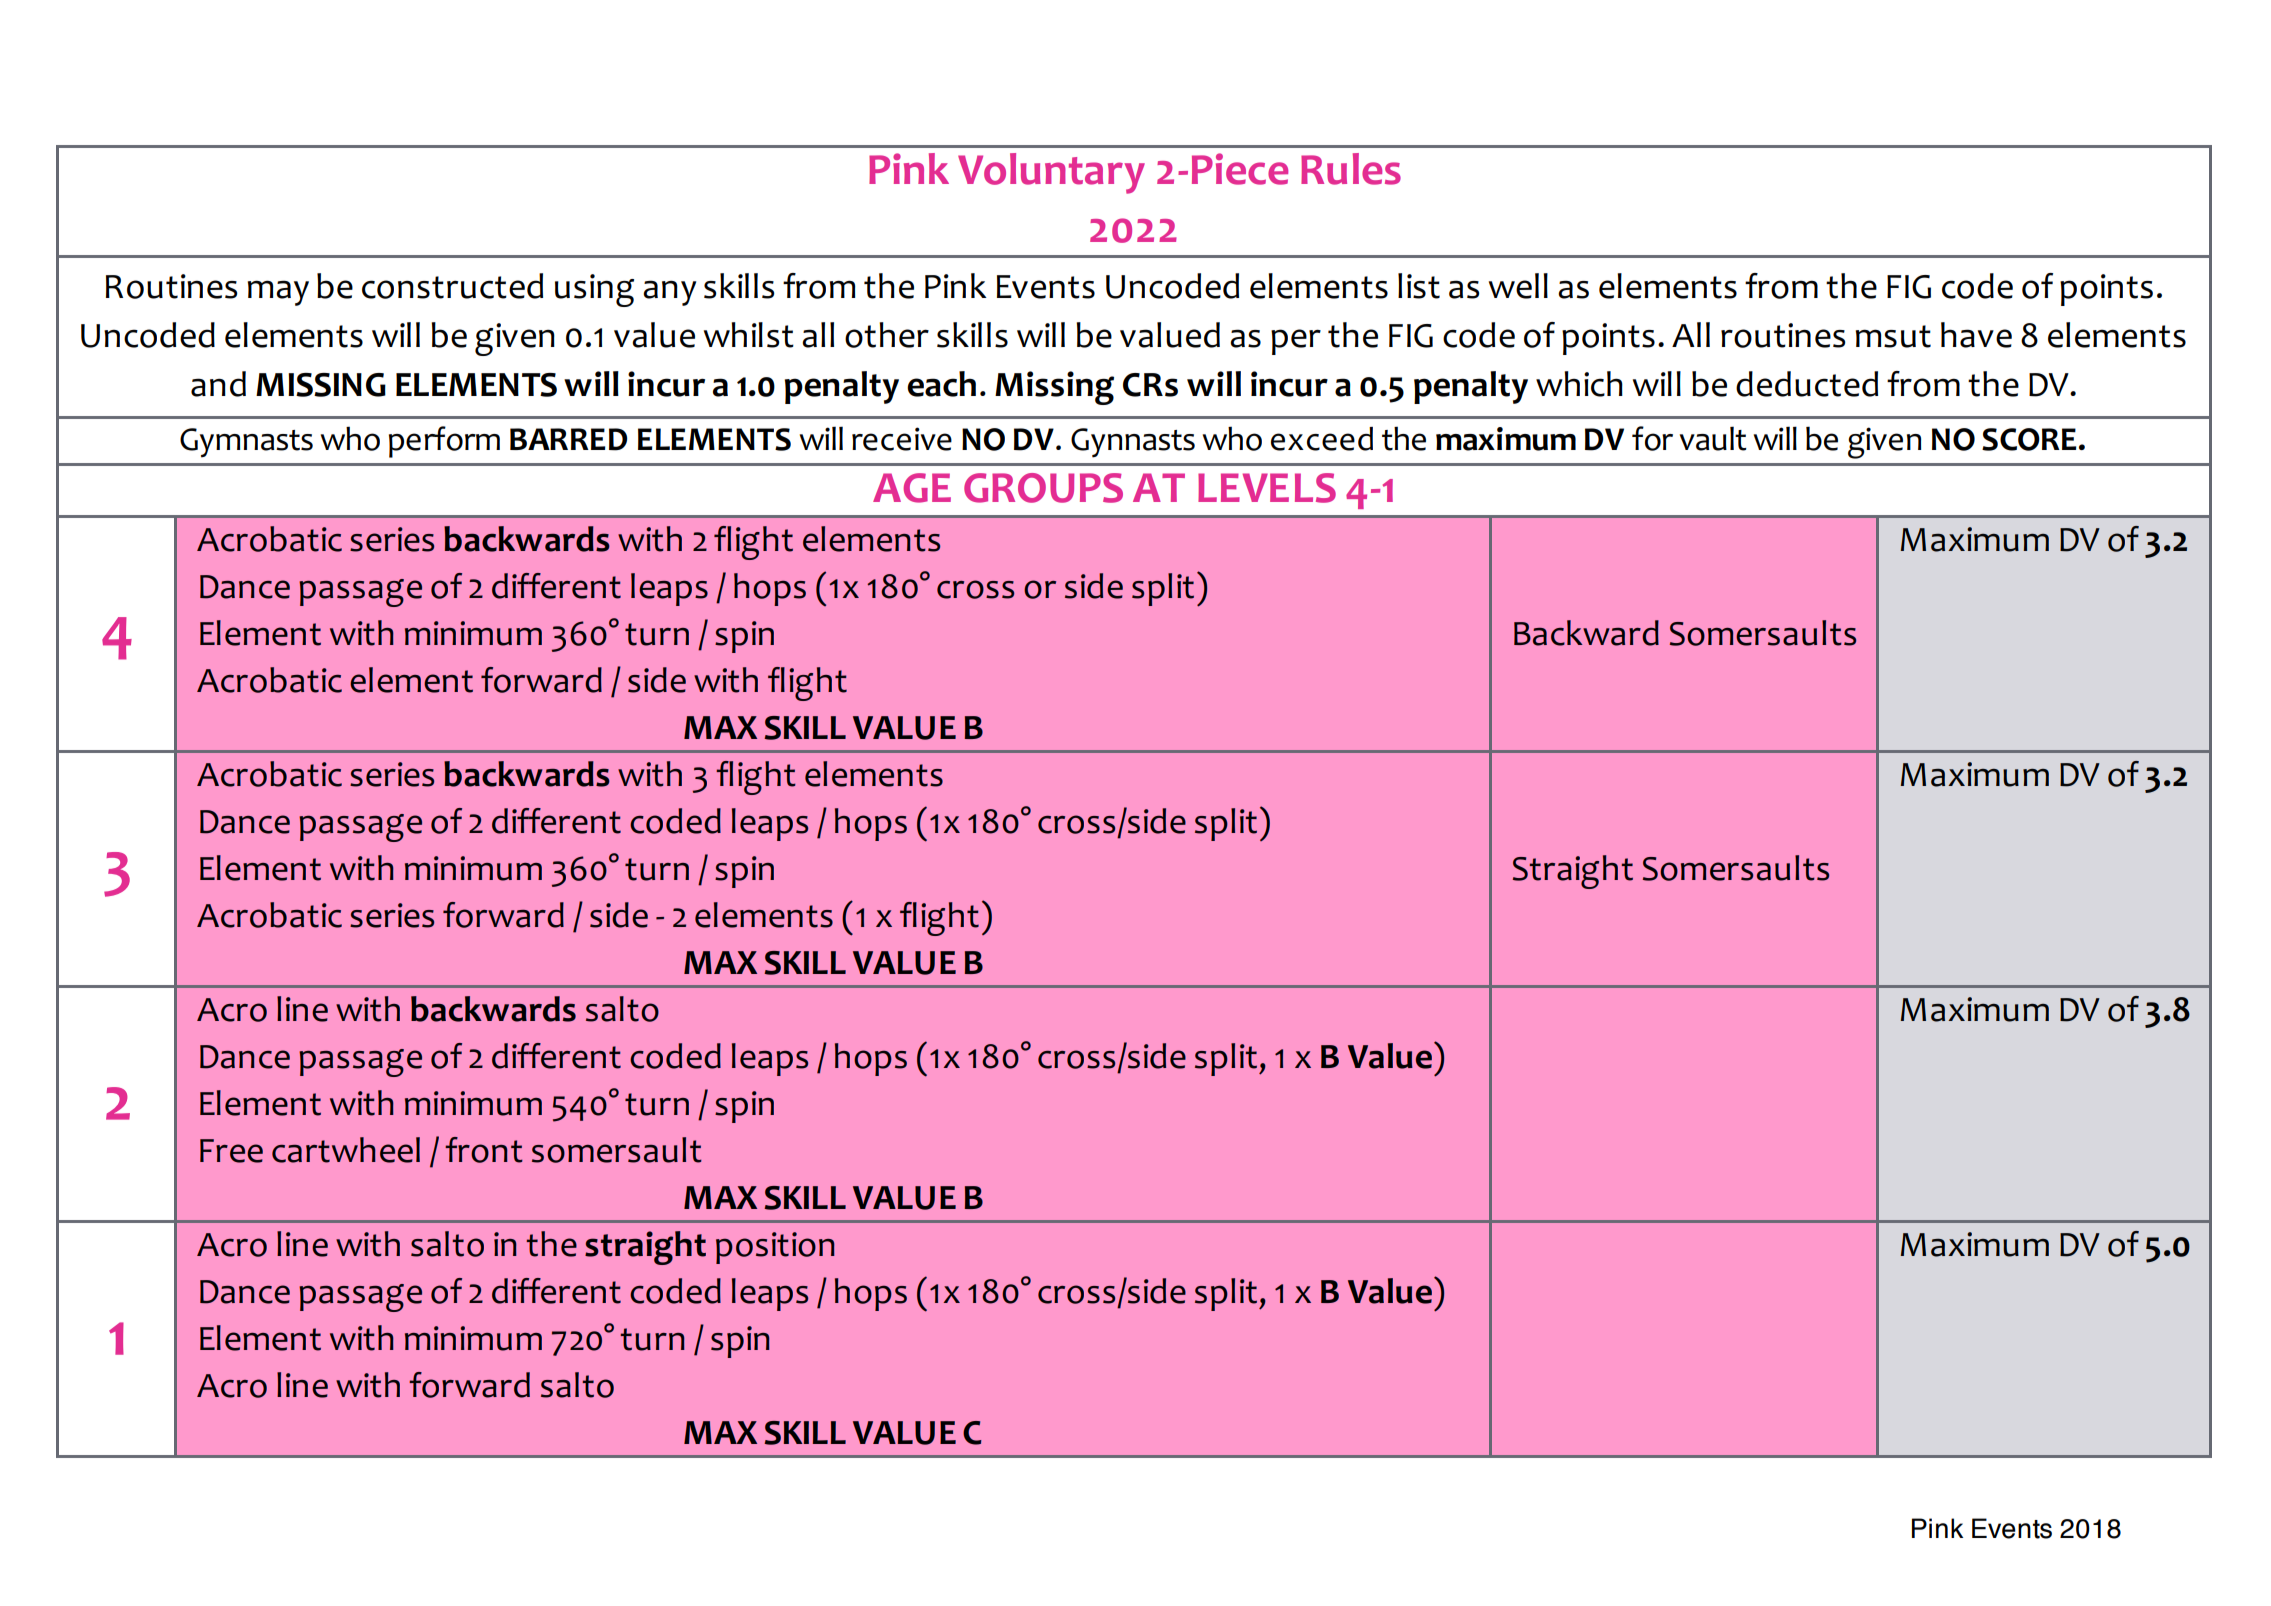  I want to click on constructed, so click(452, 286).
